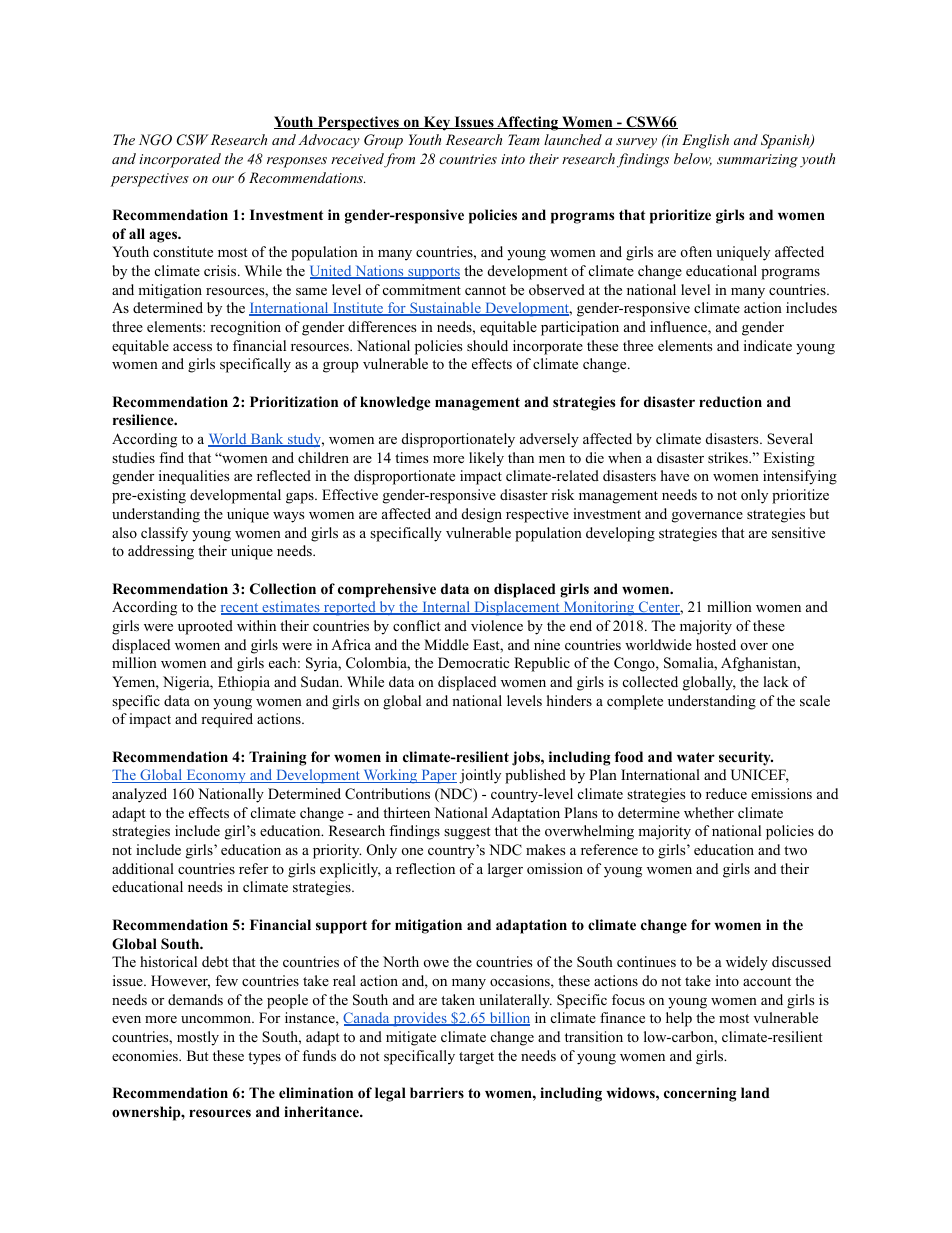  What do you see at coordinates (264, 1058) in the screenshot?
I see `types` at bounding box center [264, 1058].
